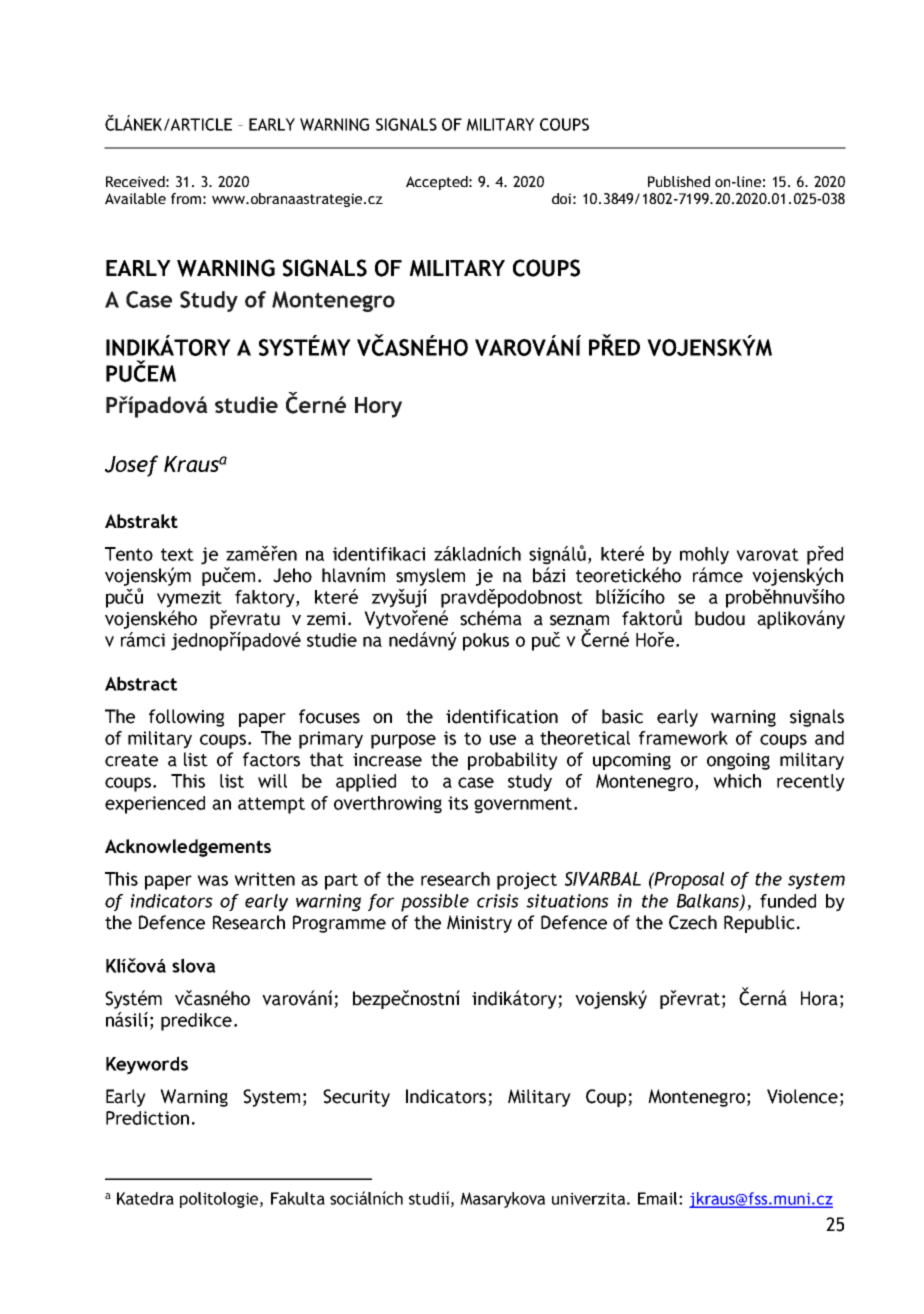 The width and height of the page is (924, 1314). What do you see at coordinates (141, 683) in the page?
I see `Abstract` at bounding box center [141, 683].
